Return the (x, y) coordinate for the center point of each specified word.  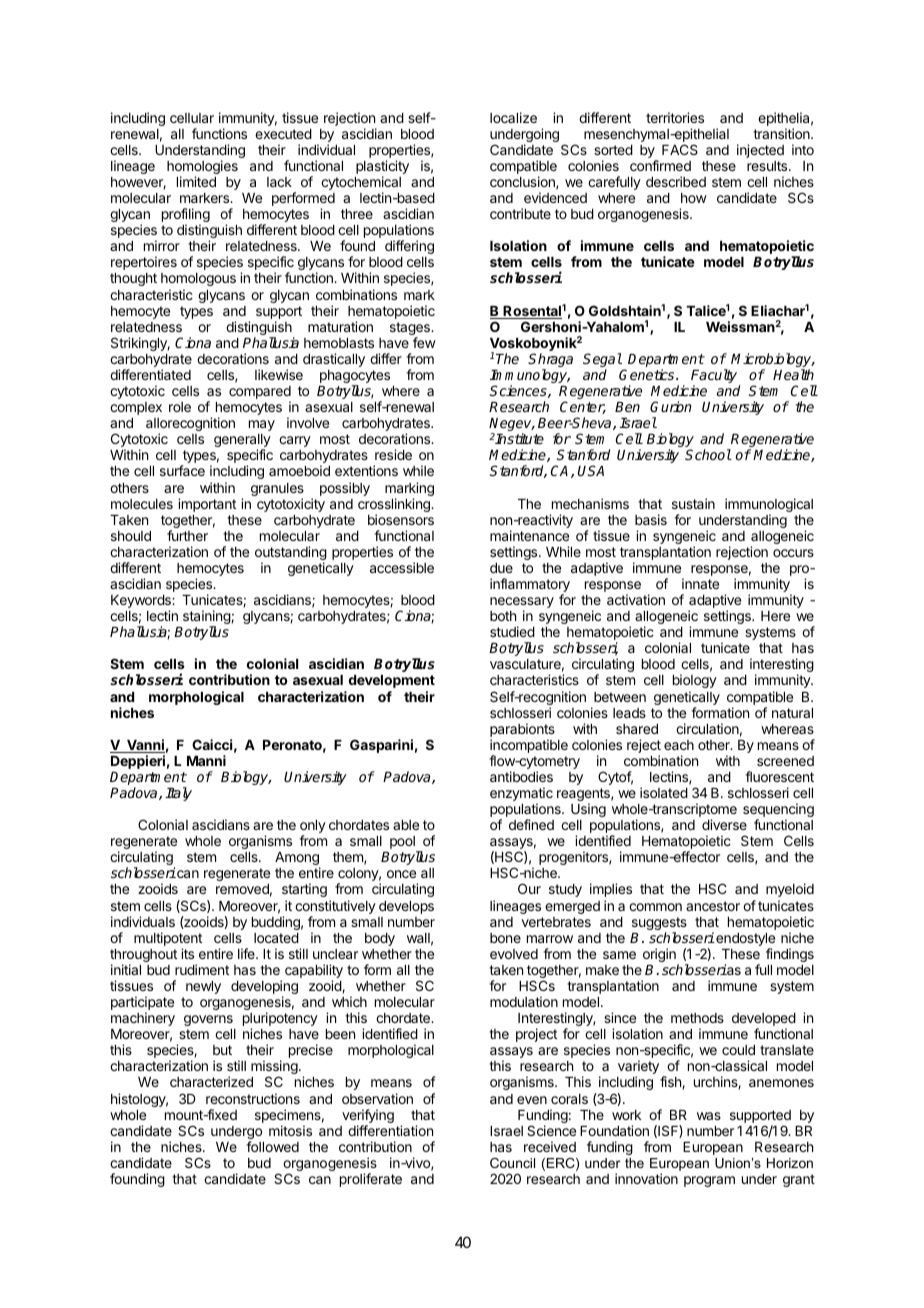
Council (512, 1163)
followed (272, 1146)
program (709, 1181)
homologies (202, 168)
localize (513, 117)
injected (760, 151)
